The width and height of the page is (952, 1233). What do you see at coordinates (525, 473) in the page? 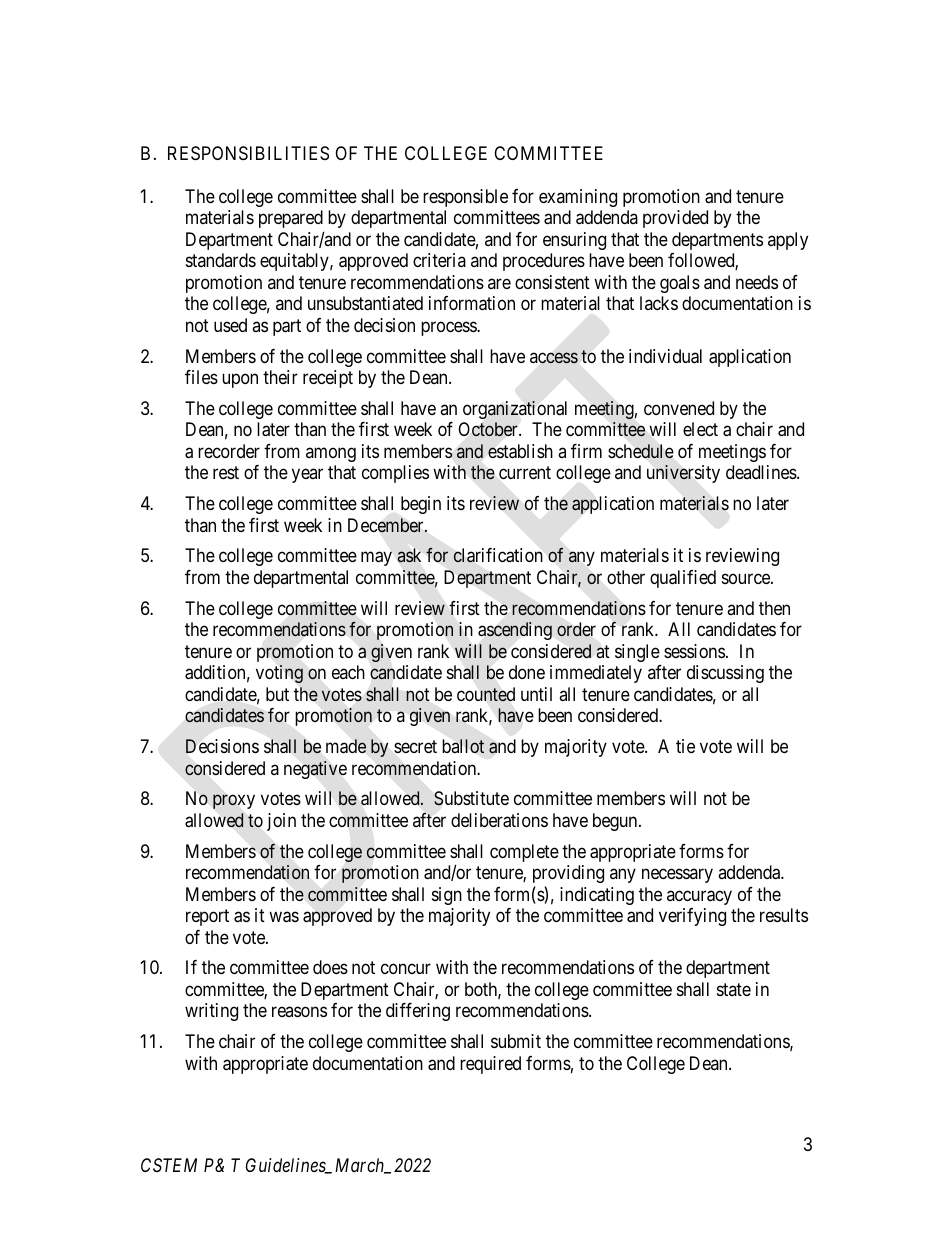
I see `current` at bounding box center [525, 473].
